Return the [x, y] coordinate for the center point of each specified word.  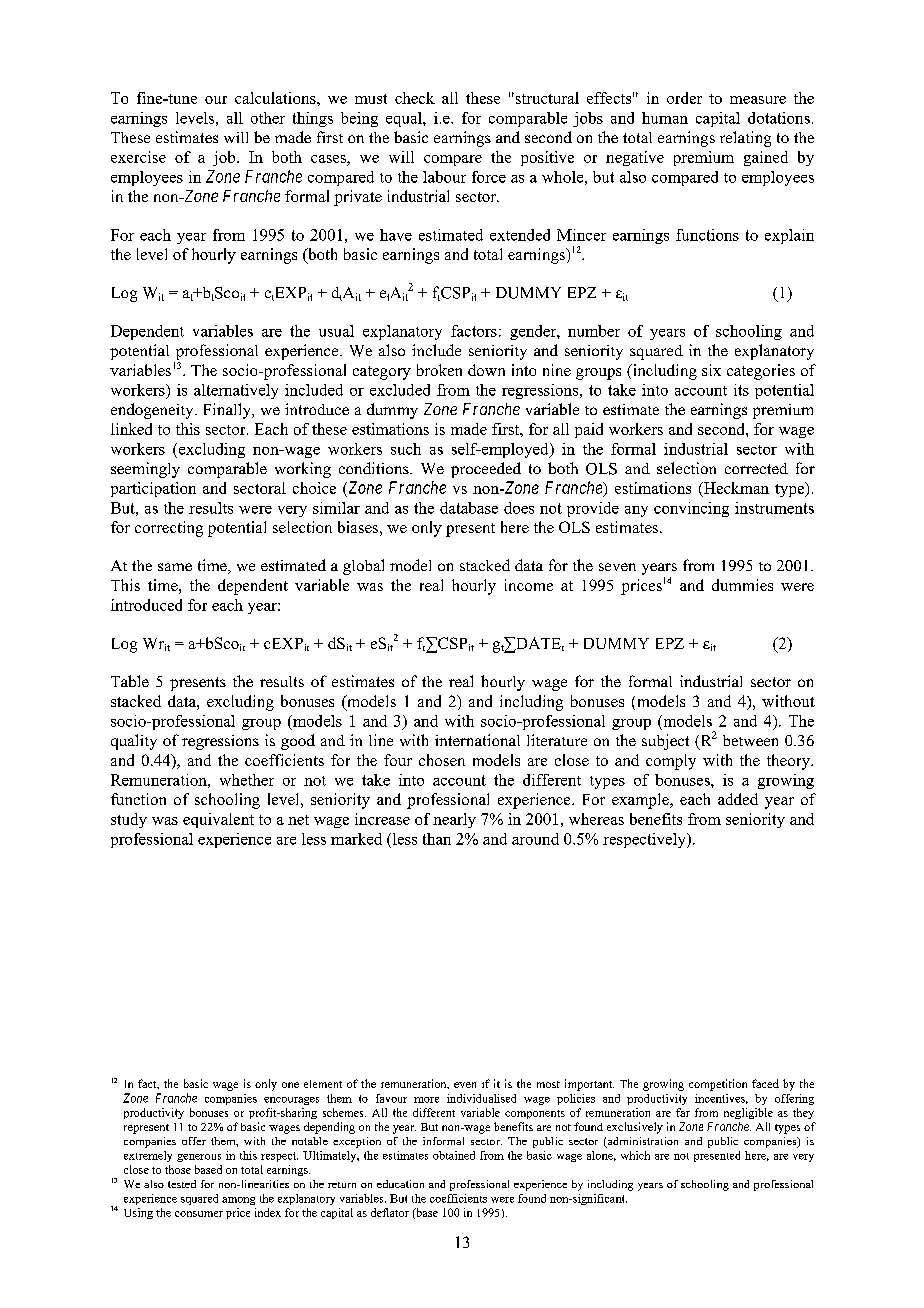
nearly [454, 820]
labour [444, 177]
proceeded [486, 470]
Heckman [735, 489]
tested [182, 1184]
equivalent [218, 820]
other [268, 118]
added [738, 799]
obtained [454, 1155]
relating [745, 139]
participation [153, 489]
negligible [748, 1113]
